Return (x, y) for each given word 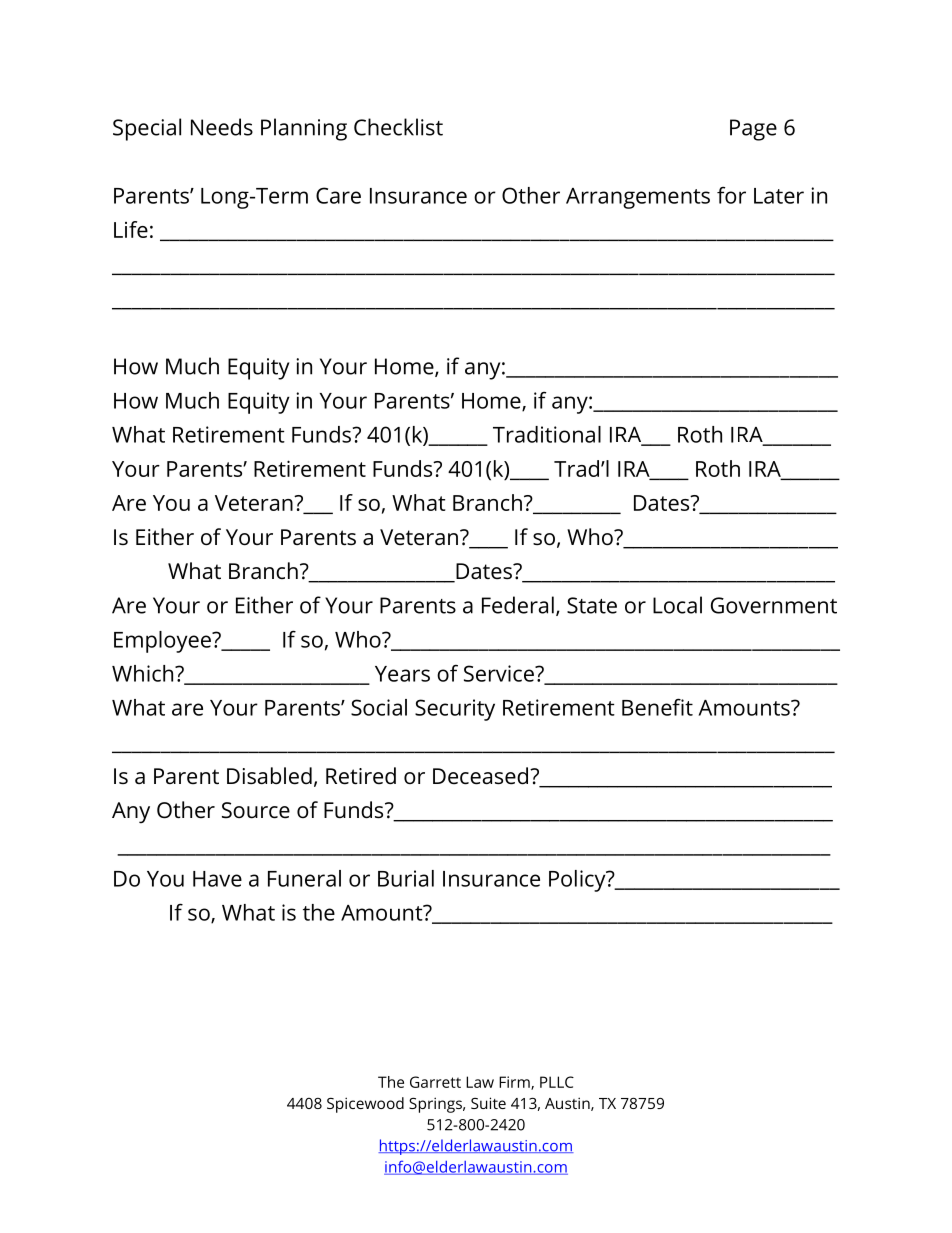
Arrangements (638, 198)
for (731, 195)
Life (131, 229)
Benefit (657, 707)
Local (677, 605)
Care (338, 195)
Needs (222, 127)
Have (217, 879)
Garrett (435, 1082)
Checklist (398, 127)
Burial (406, 878)
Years (402, 674)
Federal (518, 605)
